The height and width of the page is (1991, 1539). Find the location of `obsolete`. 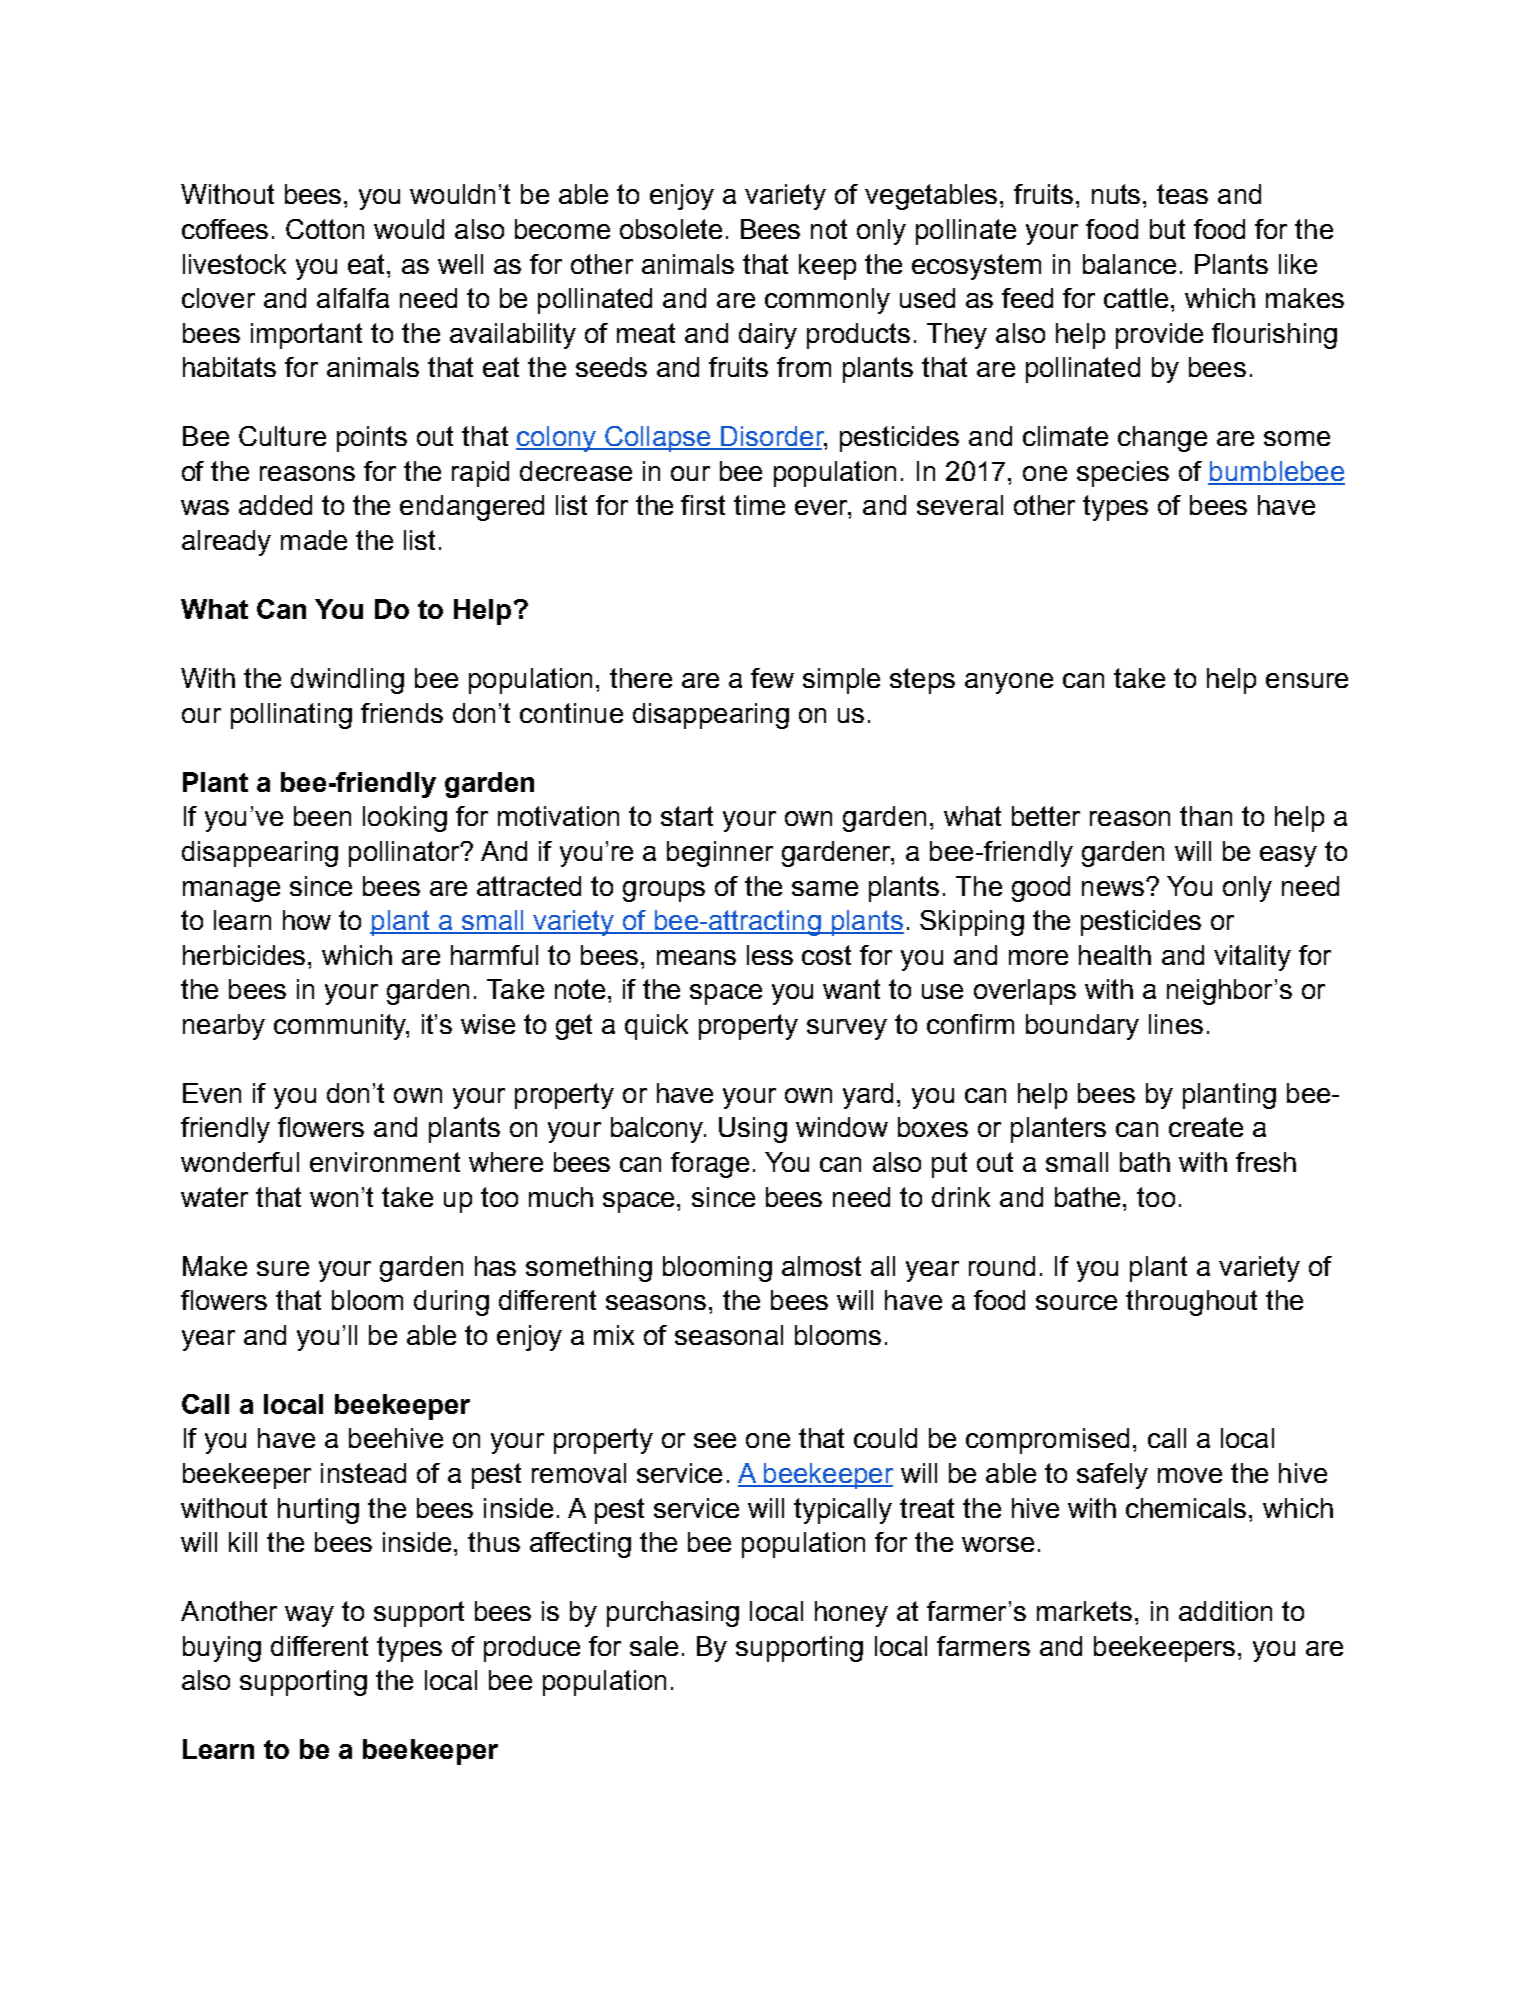

obsolete is located at coordinates (671, 229).
